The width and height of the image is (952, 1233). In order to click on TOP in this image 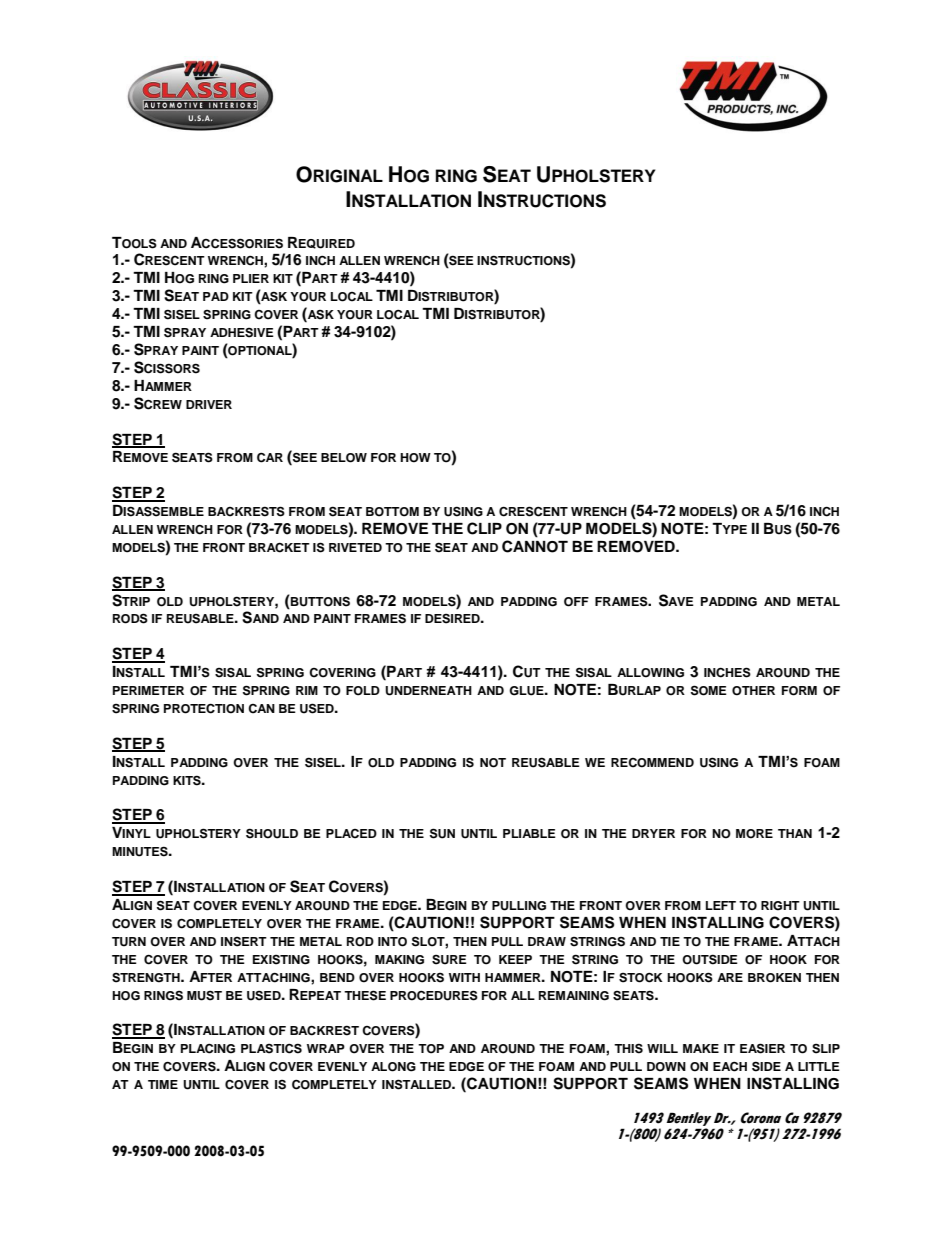, I will do `click(431, 1049)`.
